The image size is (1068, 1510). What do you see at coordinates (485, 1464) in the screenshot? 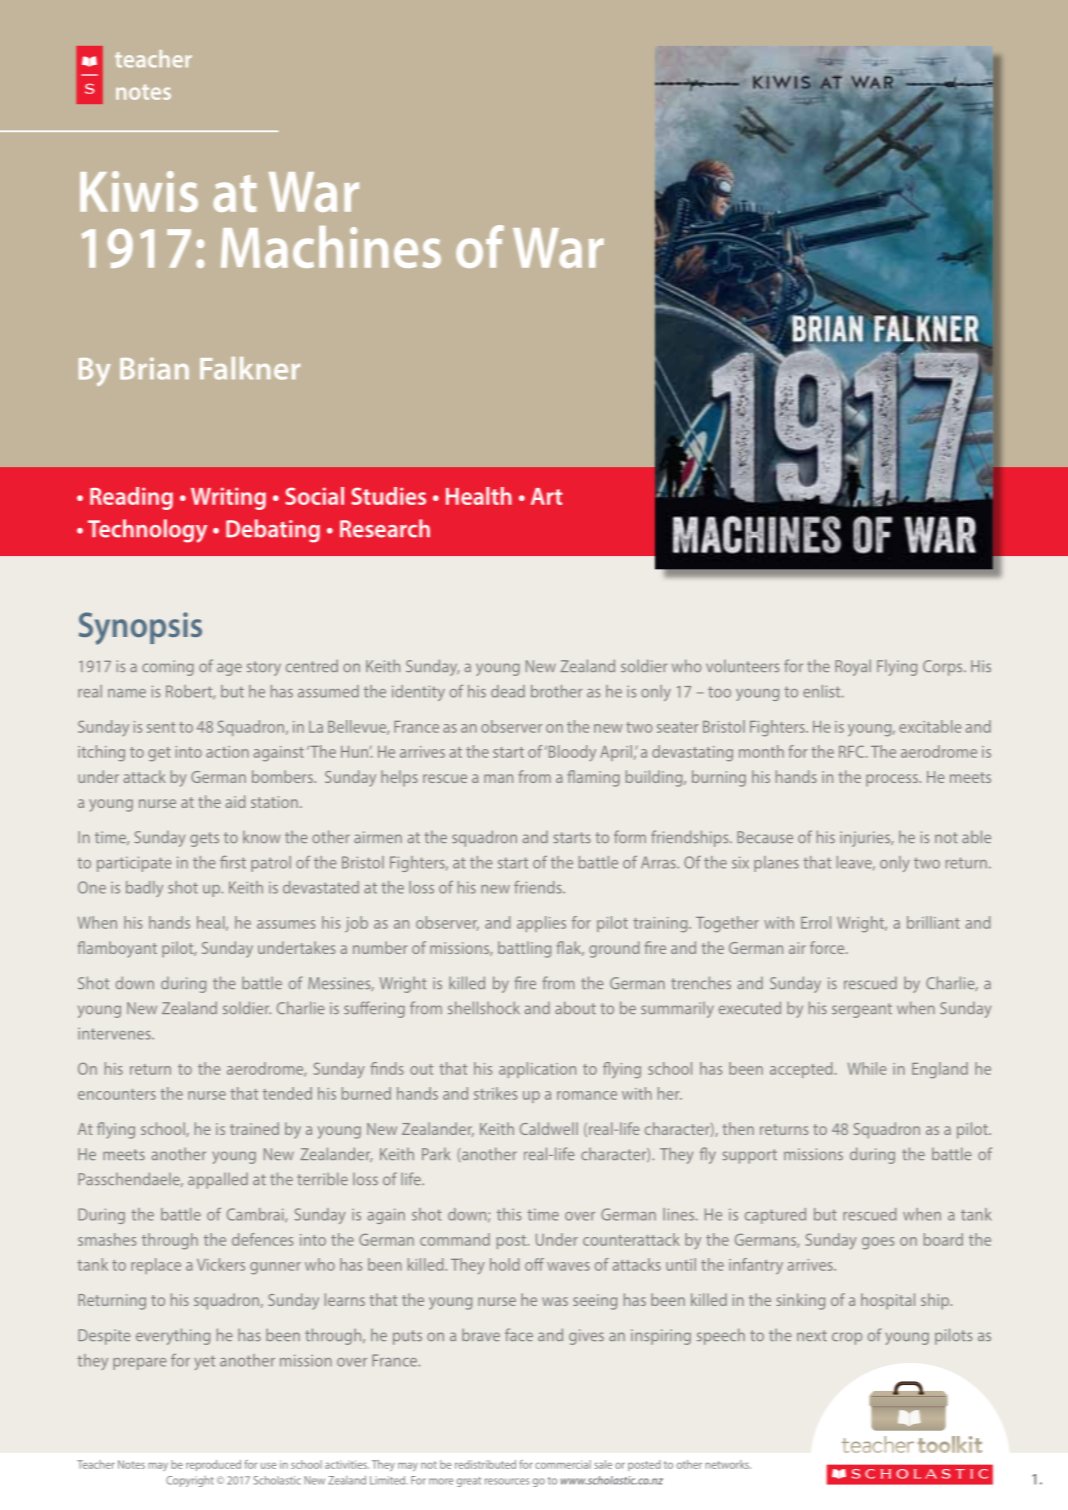
I see `redistributed` at bounding box center [485, 1464].
